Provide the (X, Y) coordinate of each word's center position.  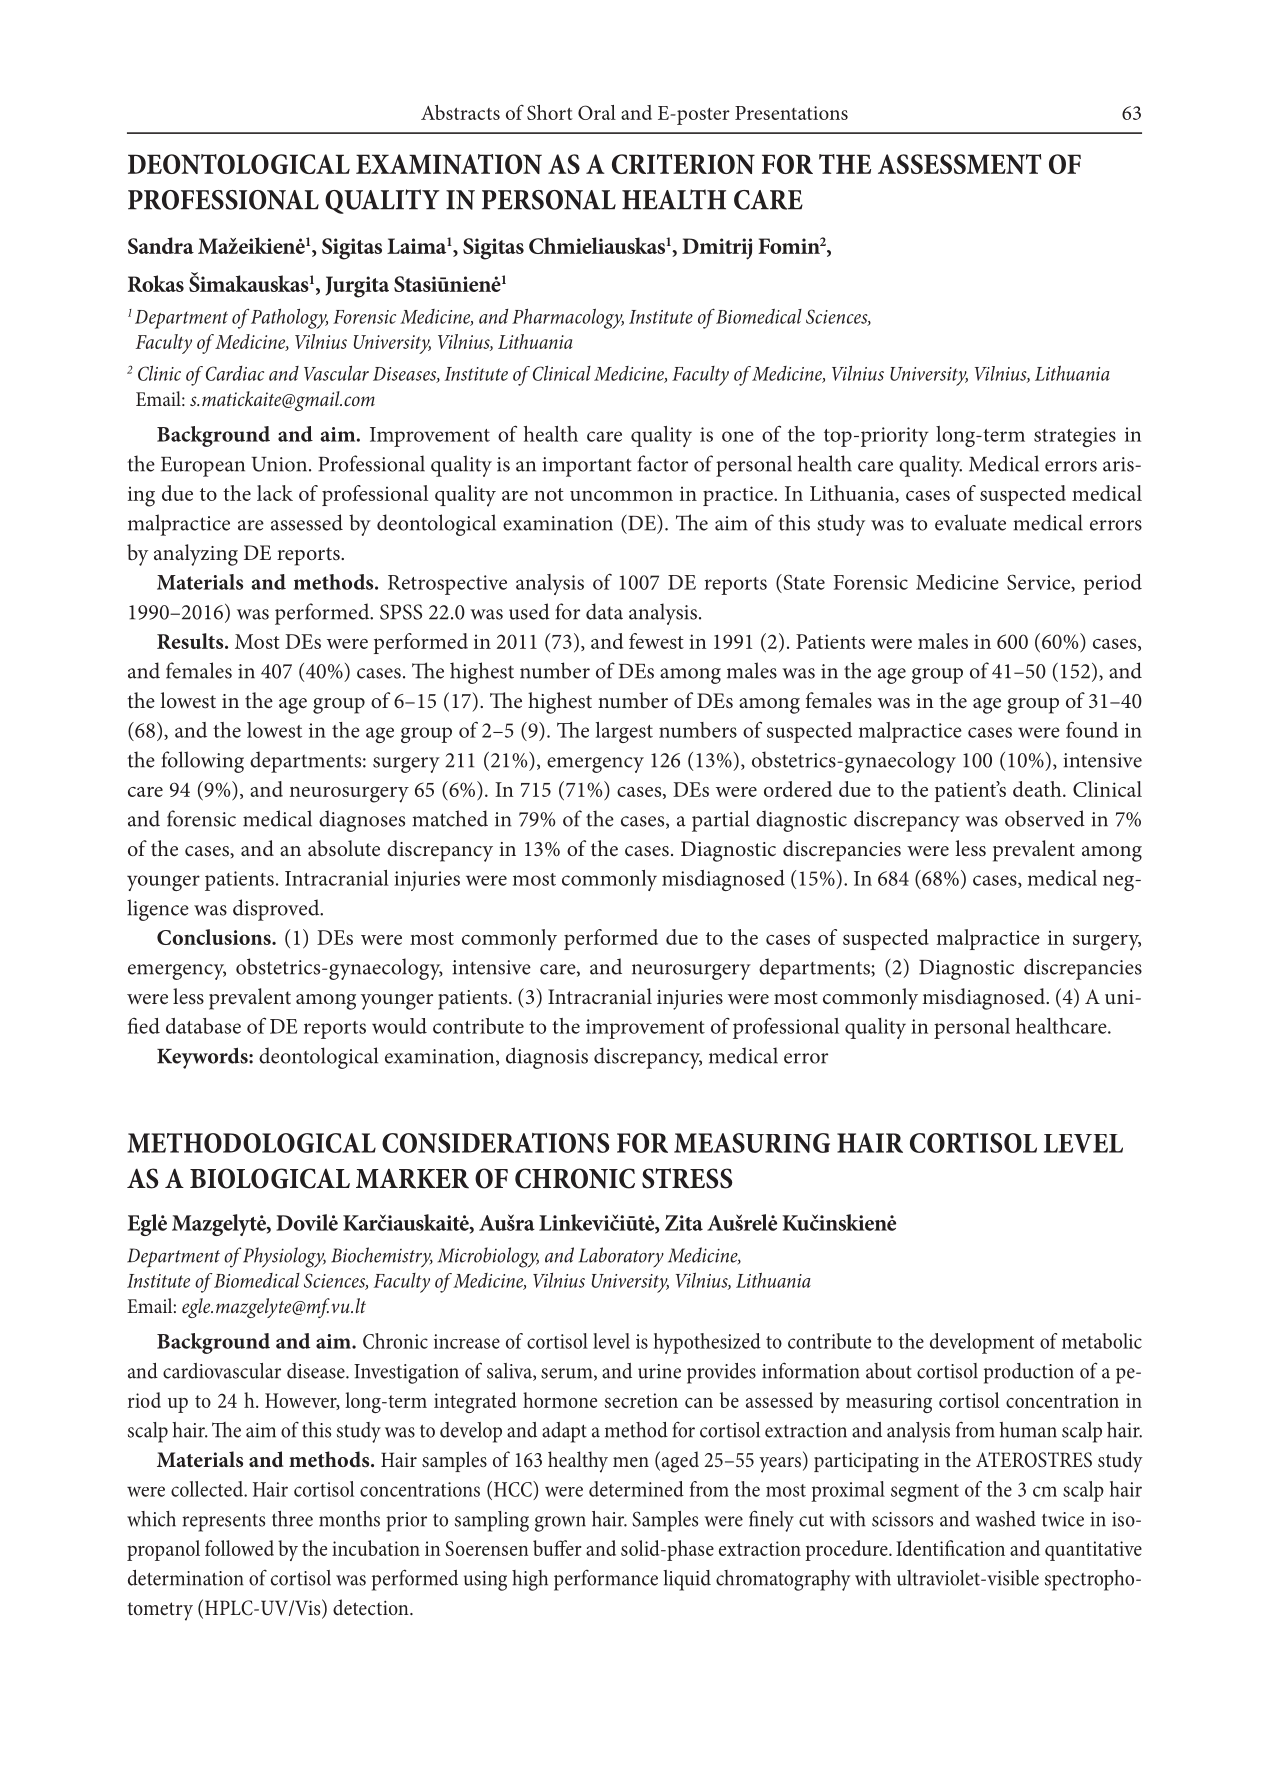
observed (1045, 818)
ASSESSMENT (959, 164)
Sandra (161, 245)
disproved (277, 910)
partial (720, 821)
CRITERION (683, 164)
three (292, 1519)
